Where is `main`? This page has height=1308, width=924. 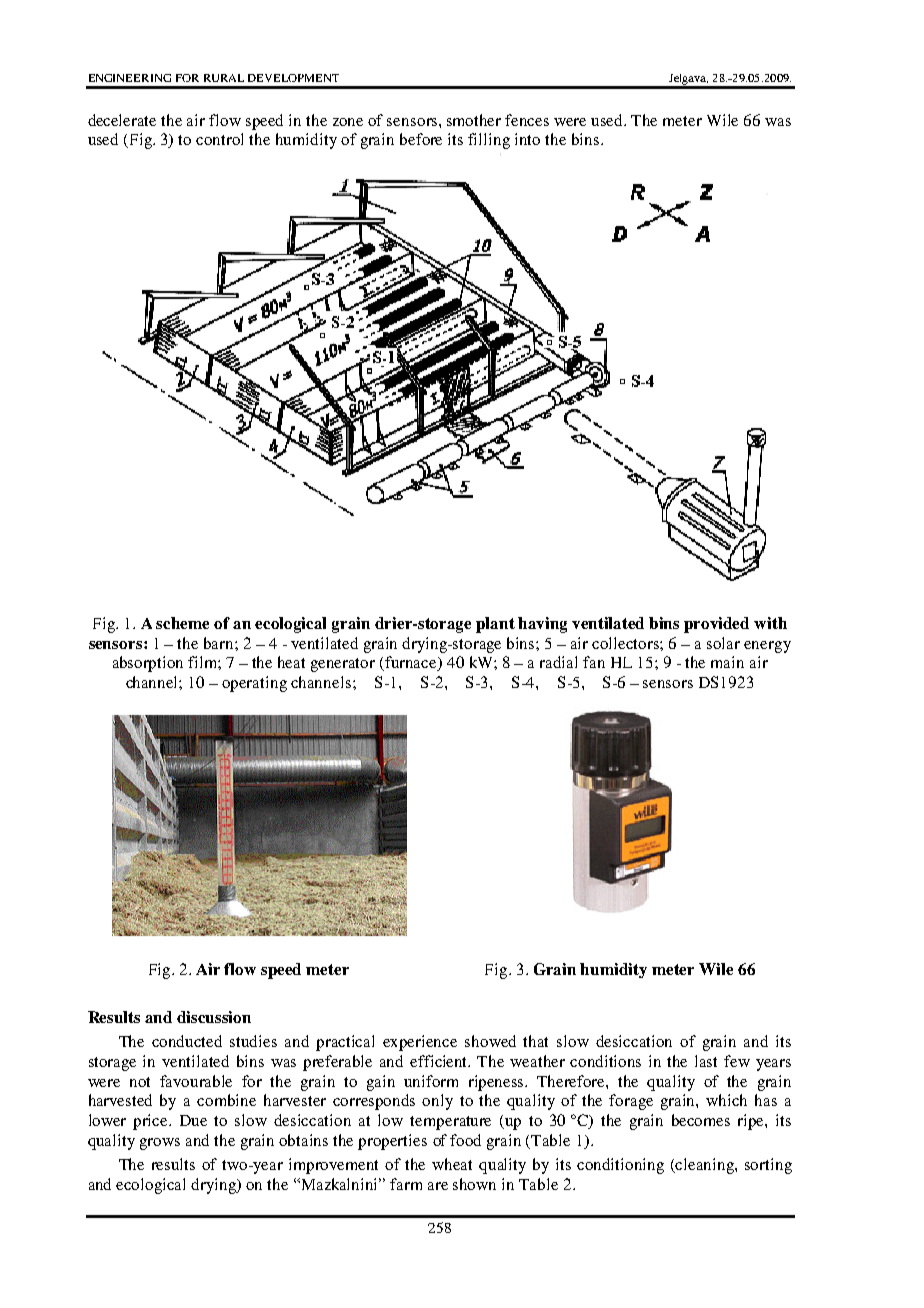 main is located at coordinates (727, 662).
